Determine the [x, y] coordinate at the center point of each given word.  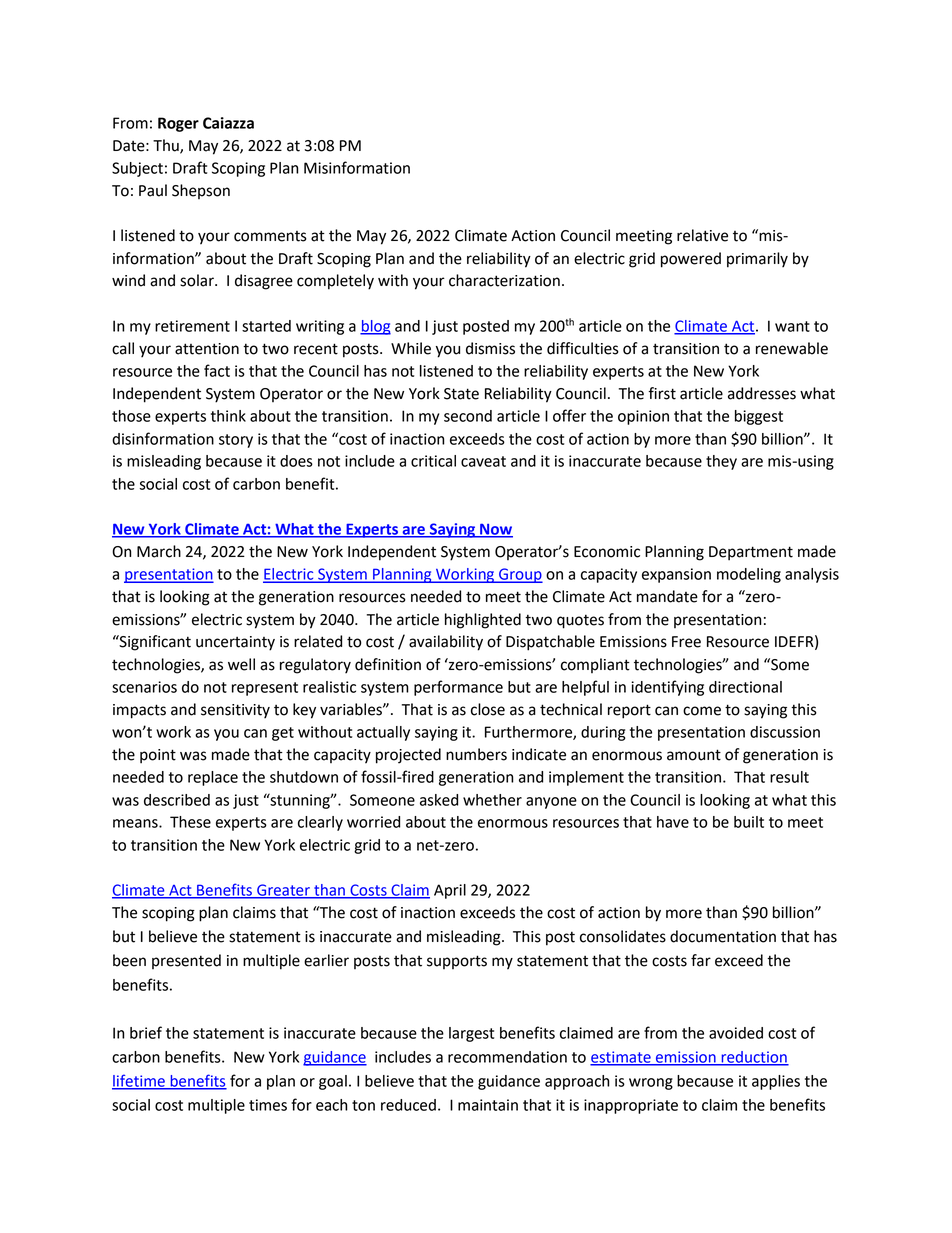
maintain [488, 1105]
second [468, 416]
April [450, 891]
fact [217, 370]
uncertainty [235, 643]
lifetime [139, 1081]
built [749, 822]
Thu [167, 146]
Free [686, 642]
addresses [762, 393]
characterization [504, 280]
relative [702, 235]
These [190, 822]
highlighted [483, 621]
